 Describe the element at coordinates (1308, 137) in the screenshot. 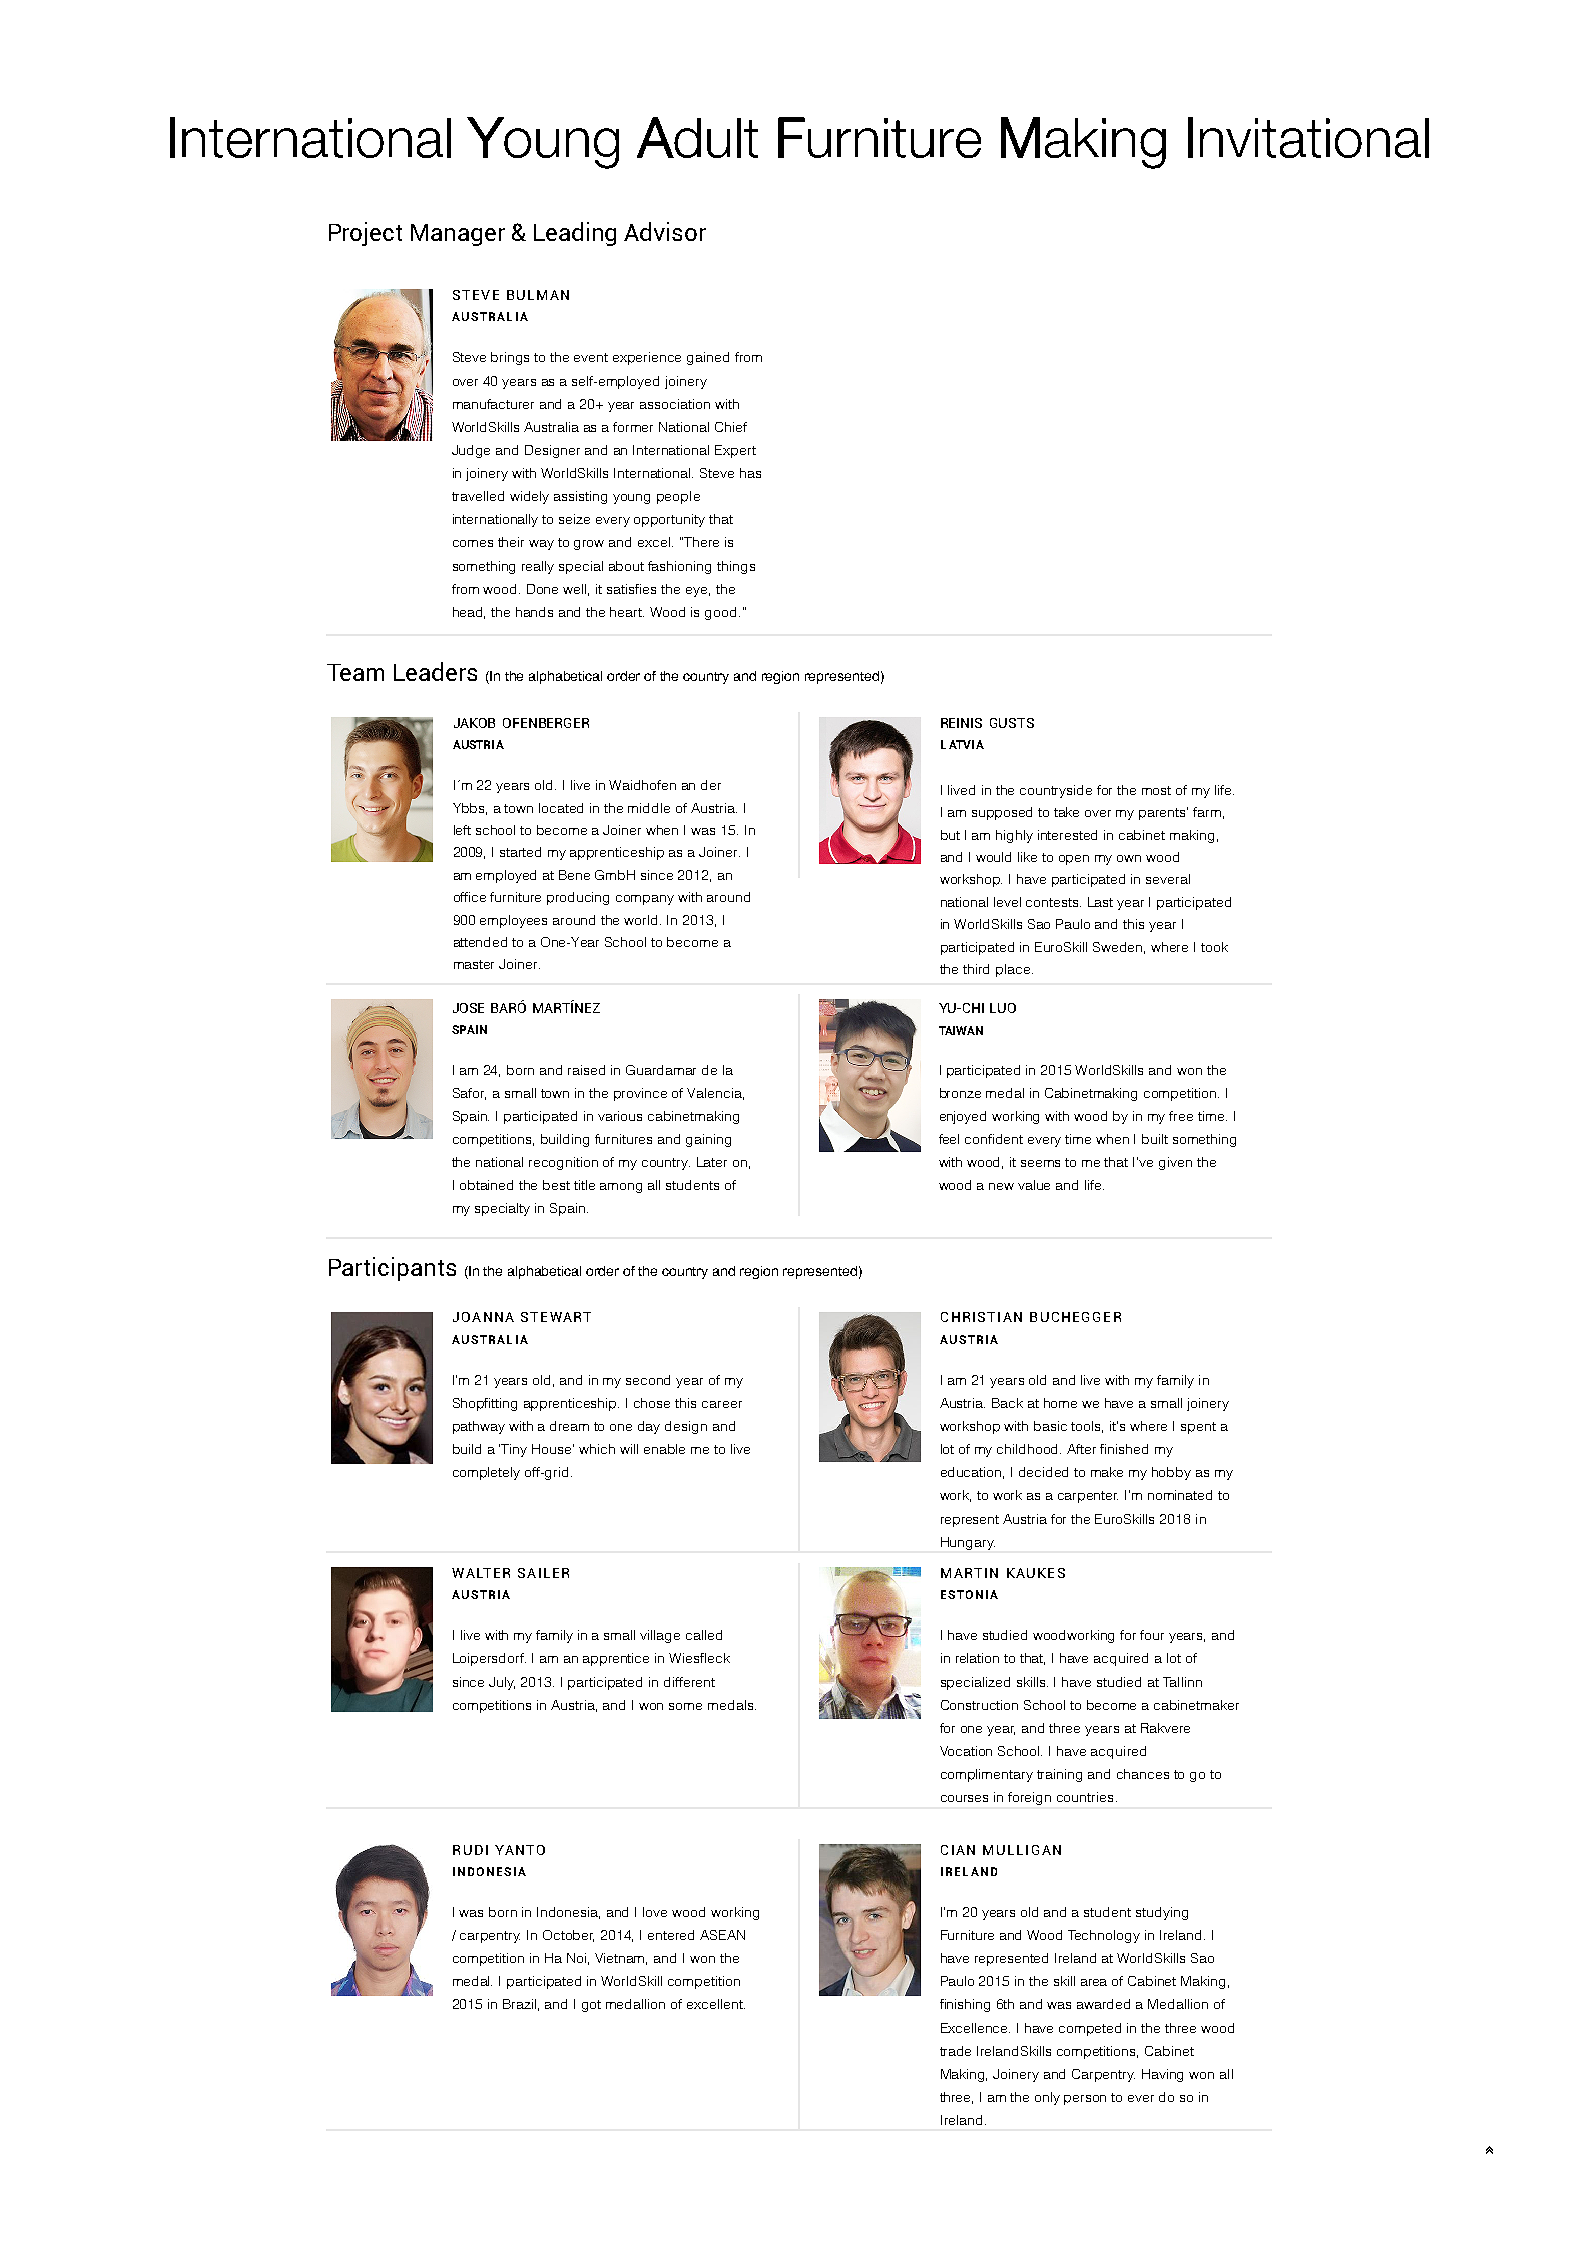

I see `Invitational` at that location.
